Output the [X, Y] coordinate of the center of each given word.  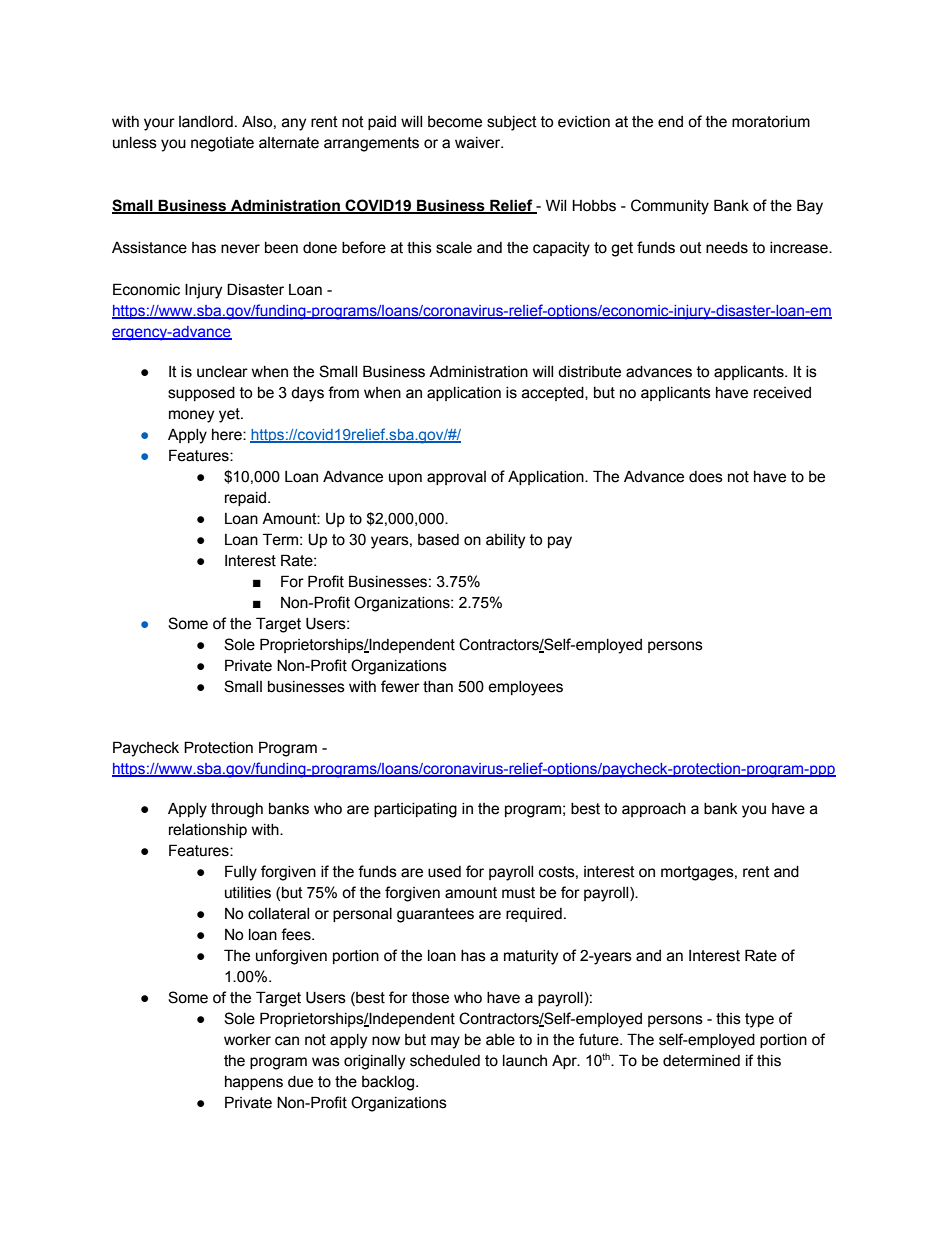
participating [415, 810]
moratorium [771, 122]
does [706, 477]
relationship [208, 831]
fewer [400, 686]
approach [654, 810]
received [782, 393]
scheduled [445, 1061]
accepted [554, 394]
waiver [479, 143]
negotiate [222, 144]
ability [505, 541]
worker [247, 1040]
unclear [222, 372]
